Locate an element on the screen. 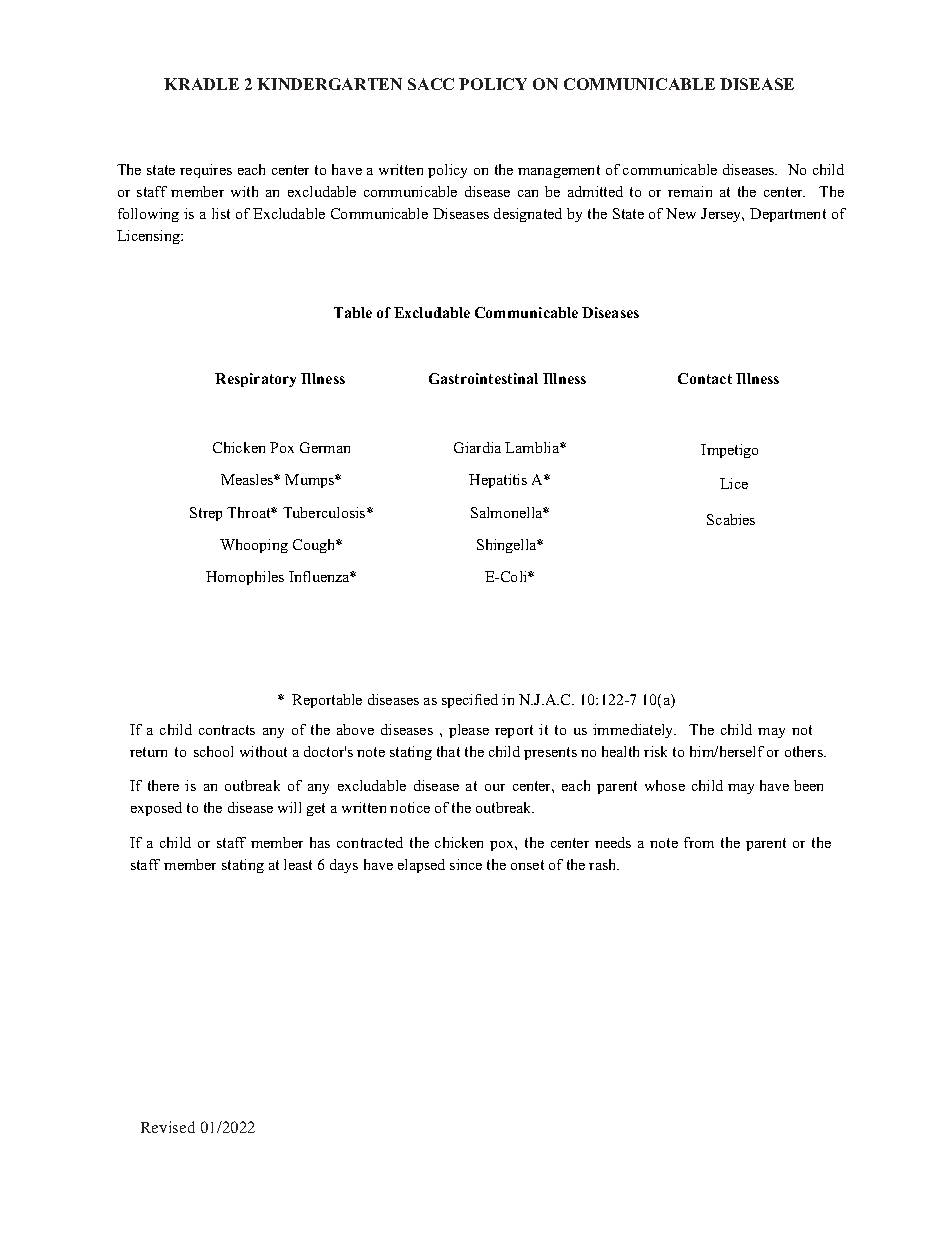 The width and height of the screenshot is (952, 1233). least is located at coordinates (298, 864).
